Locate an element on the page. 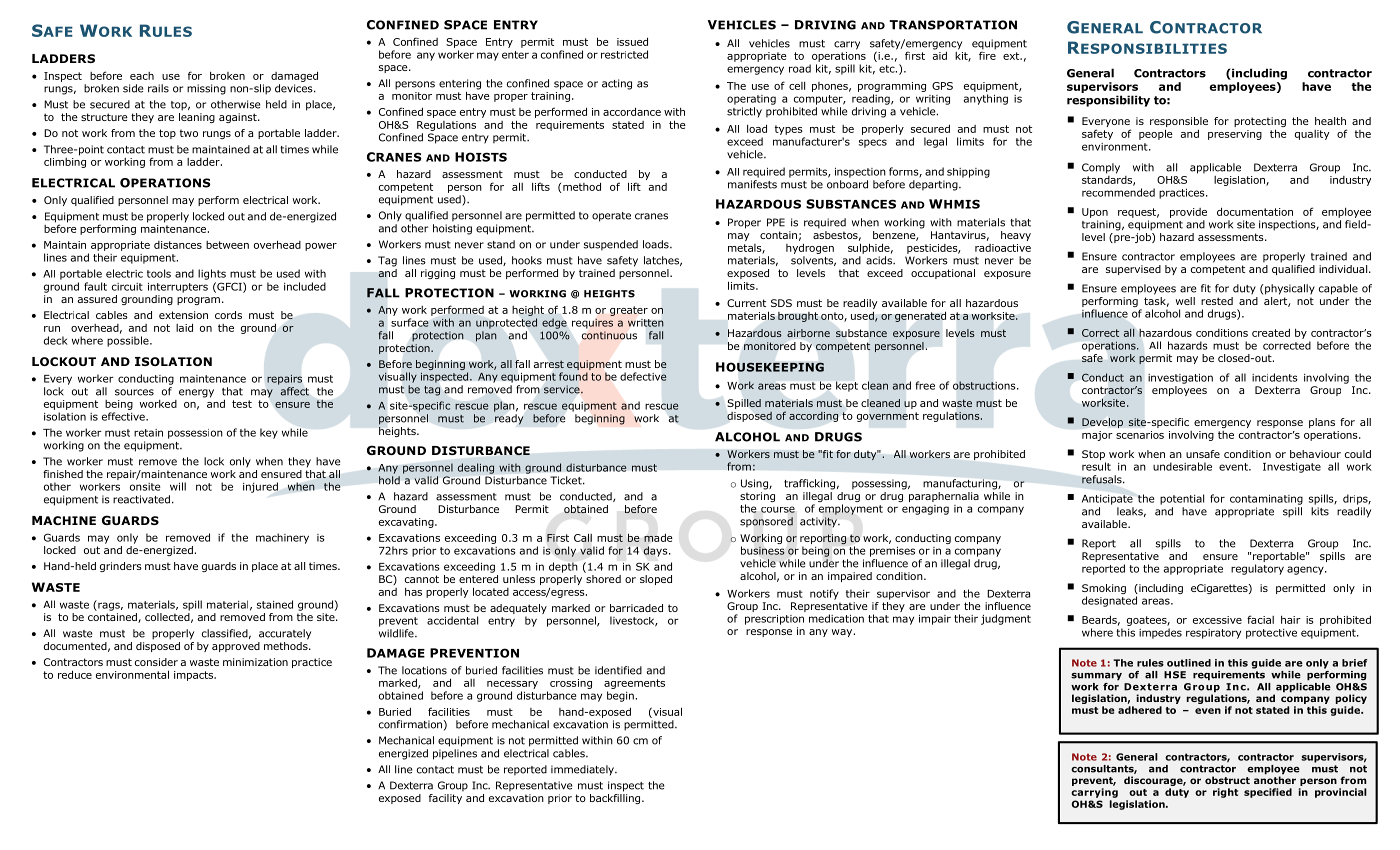  provide is located at coordinates (1188, 213).
